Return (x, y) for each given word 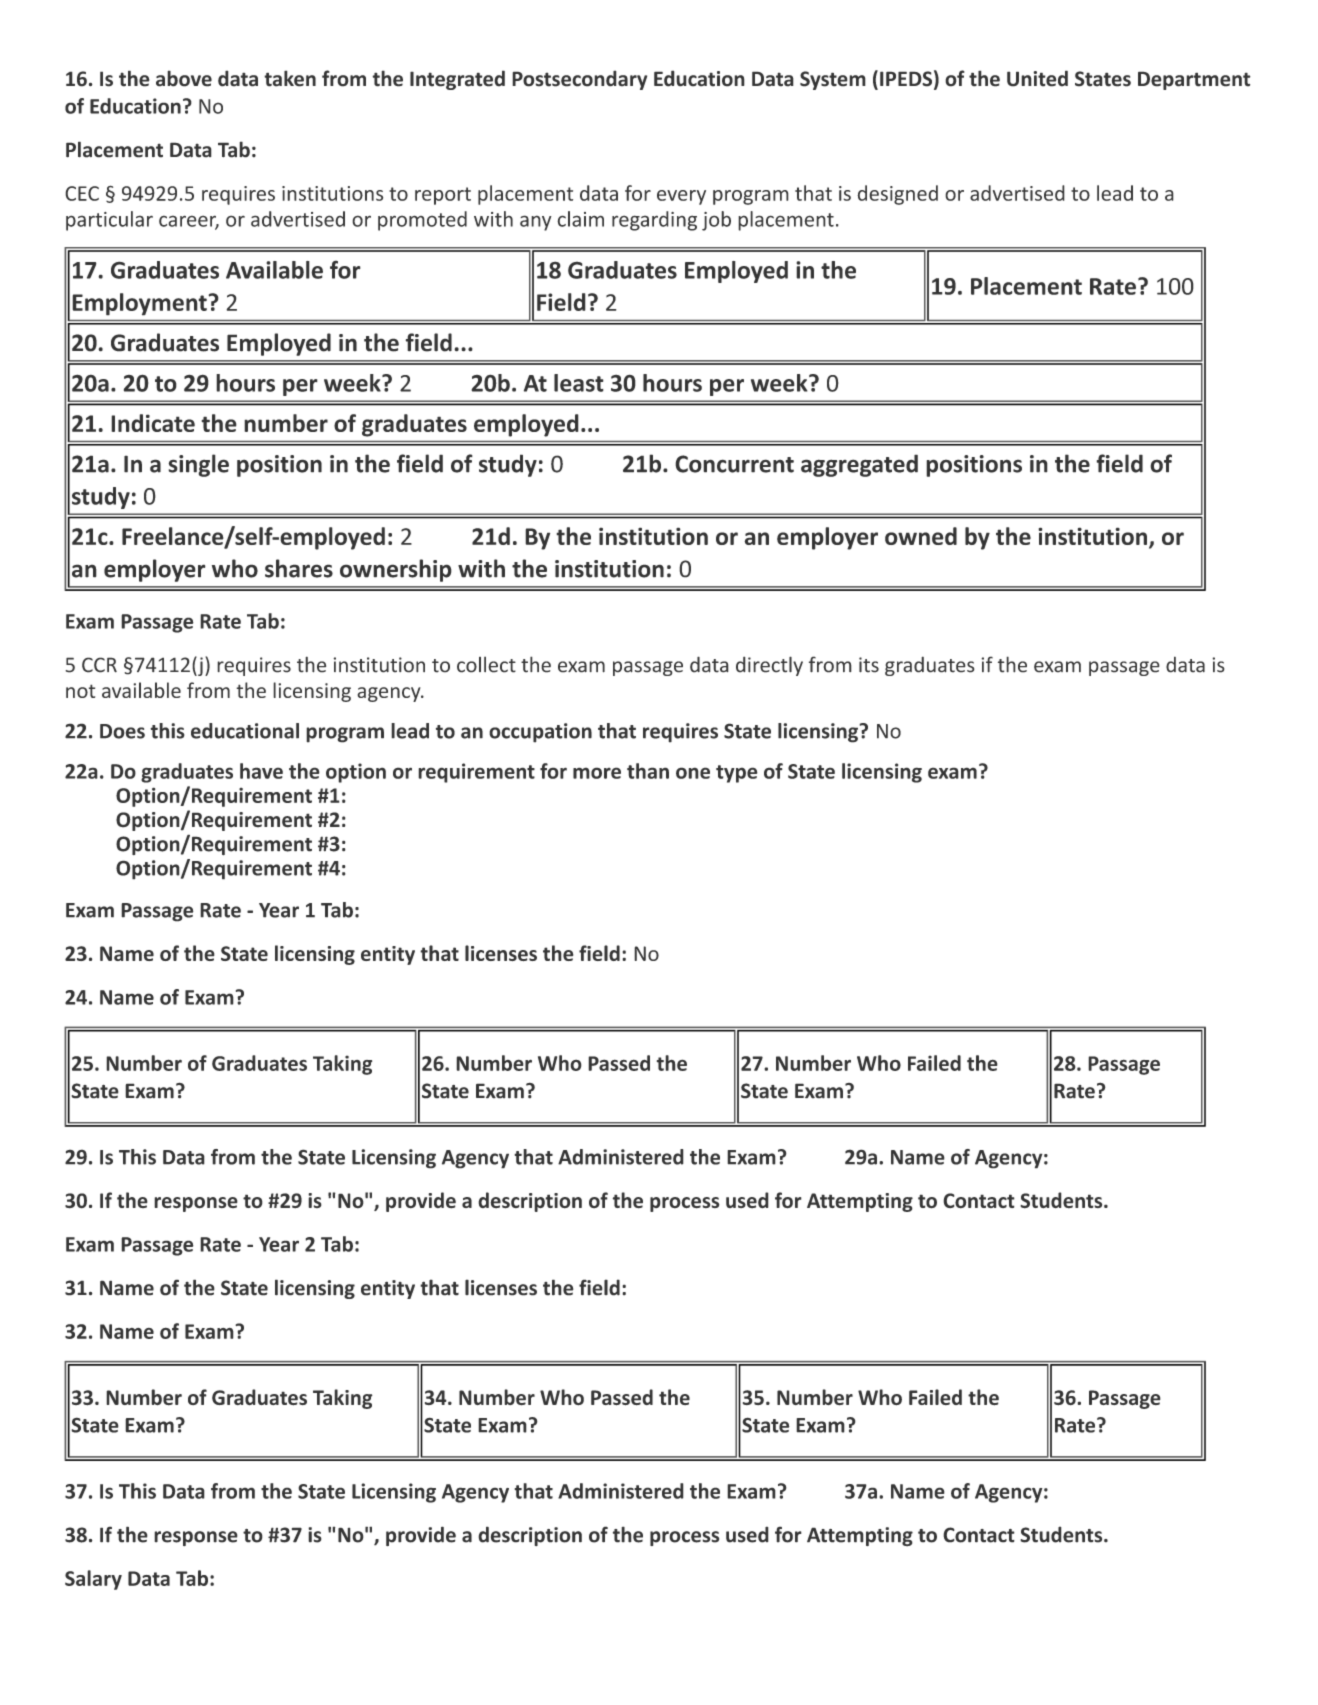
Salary (93, 1580)
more (597, 773)
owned (921, 536)
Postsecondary (579, 80)
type (737, 774)
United (1037, 78)
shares (299, 568)
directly (769, 666)
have (261, 771)
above (184, 78)
